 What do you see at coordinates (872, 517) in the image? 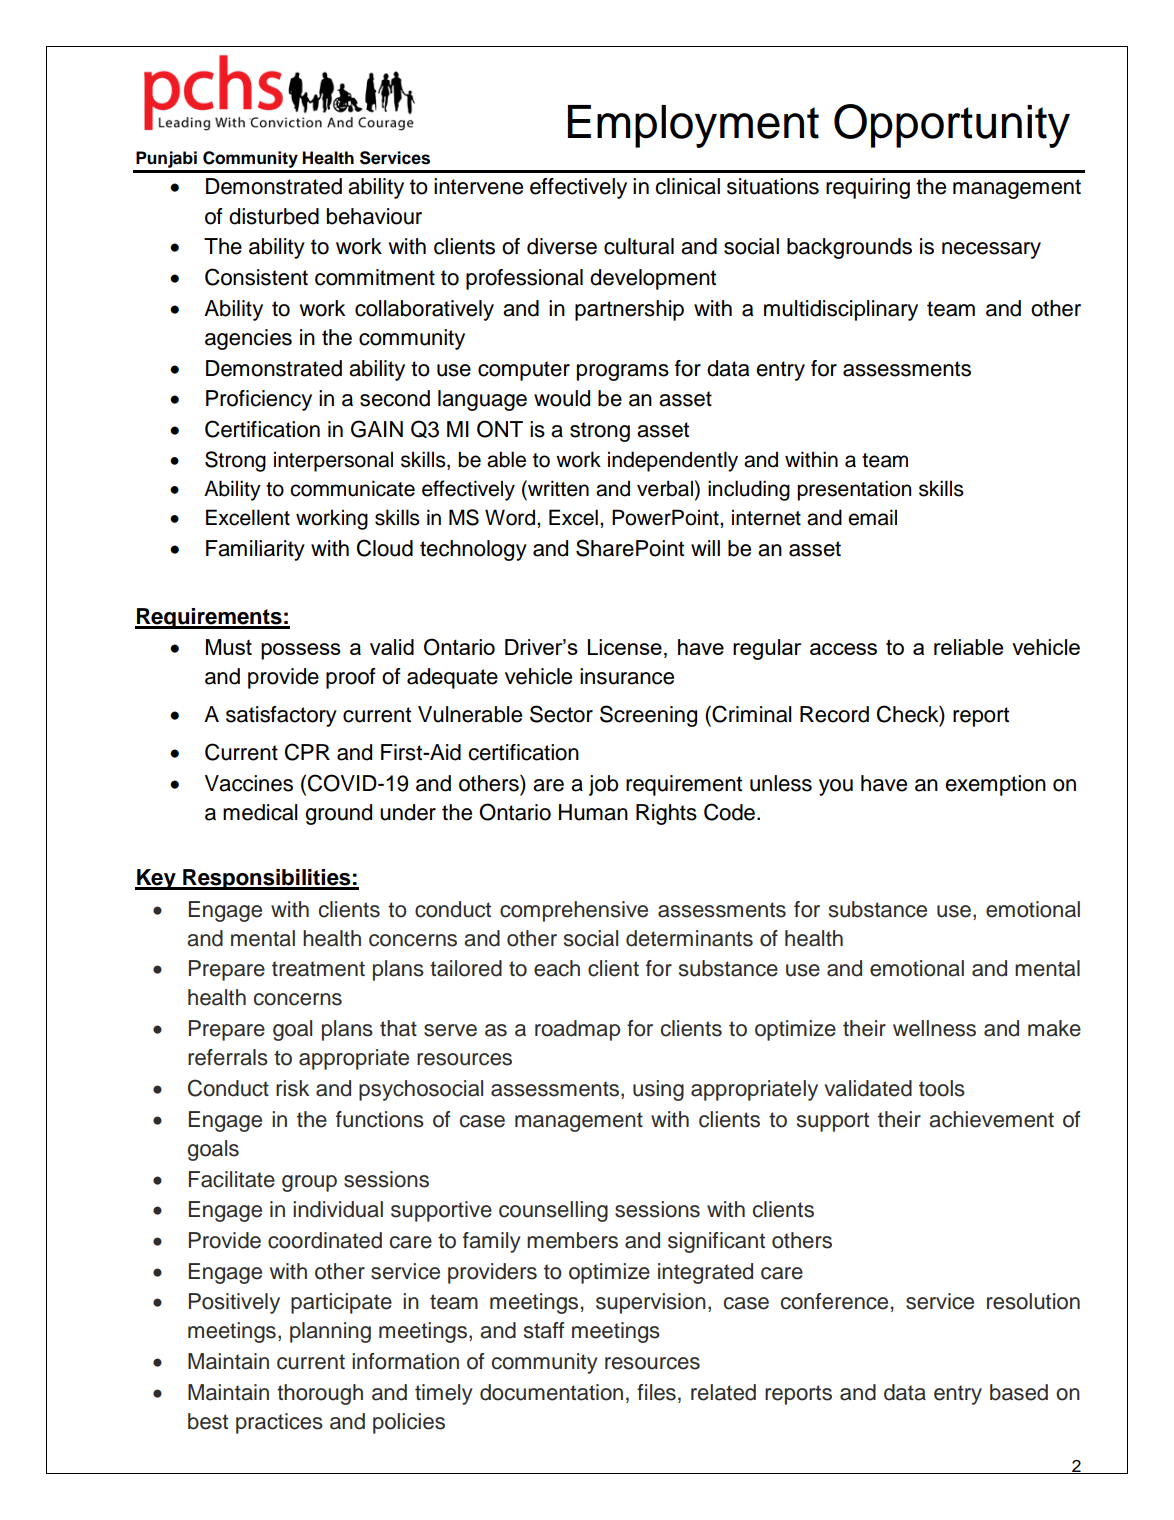
I see `email` at bounding box center [872, 517].
